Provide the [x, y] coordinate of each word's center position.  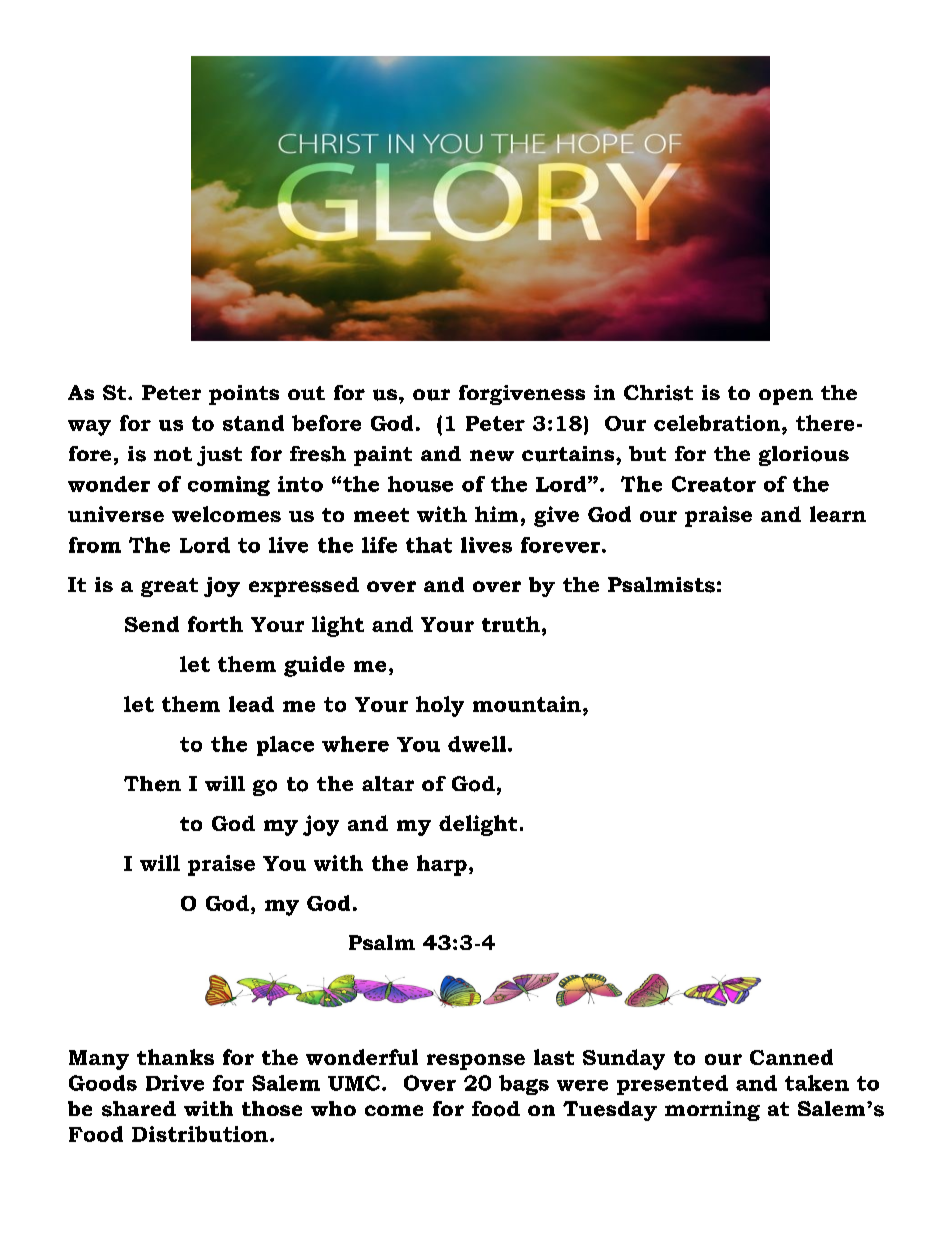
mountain [527, 704]
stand [253, 423]
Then [152, 784]
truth [511, 624]
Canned [791, 1057]
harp [442, 865]
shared [139, 1109]
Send [152, 624]
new [492, 455]
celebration [718, 423]
